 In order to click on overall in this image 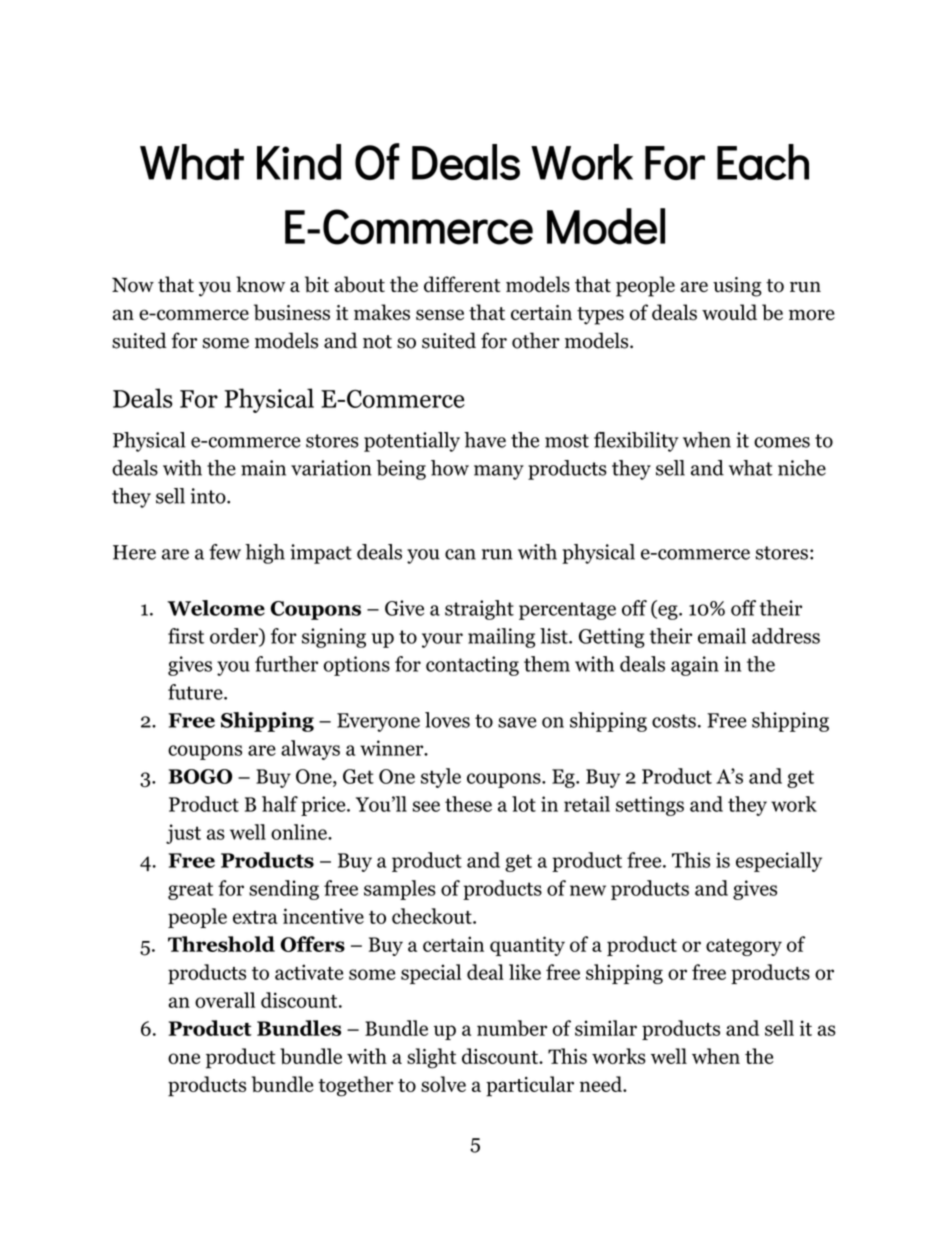, I will do `click(225, 1000)`.
